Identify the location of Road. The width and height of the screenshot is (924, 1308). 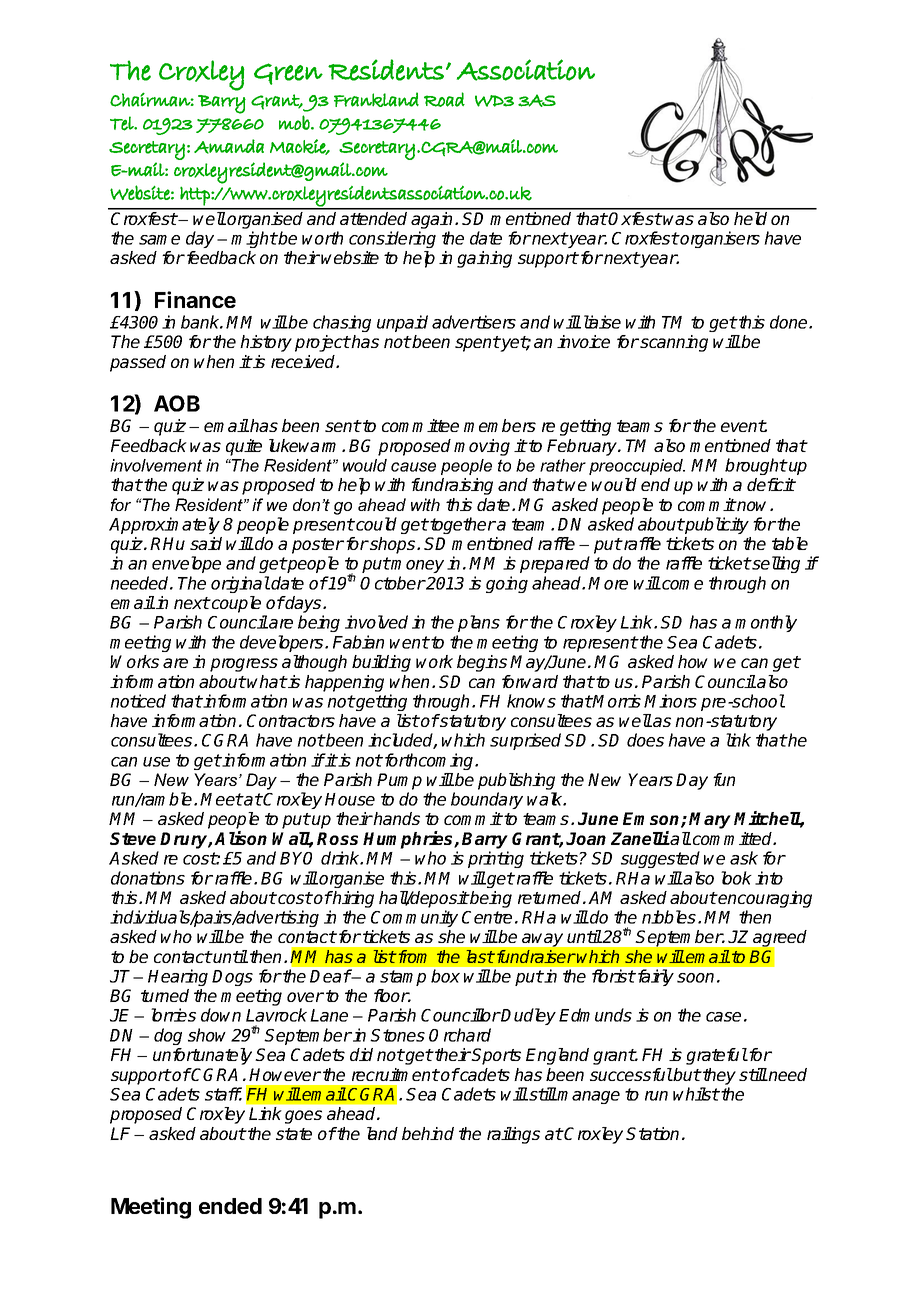
(444, 99).
